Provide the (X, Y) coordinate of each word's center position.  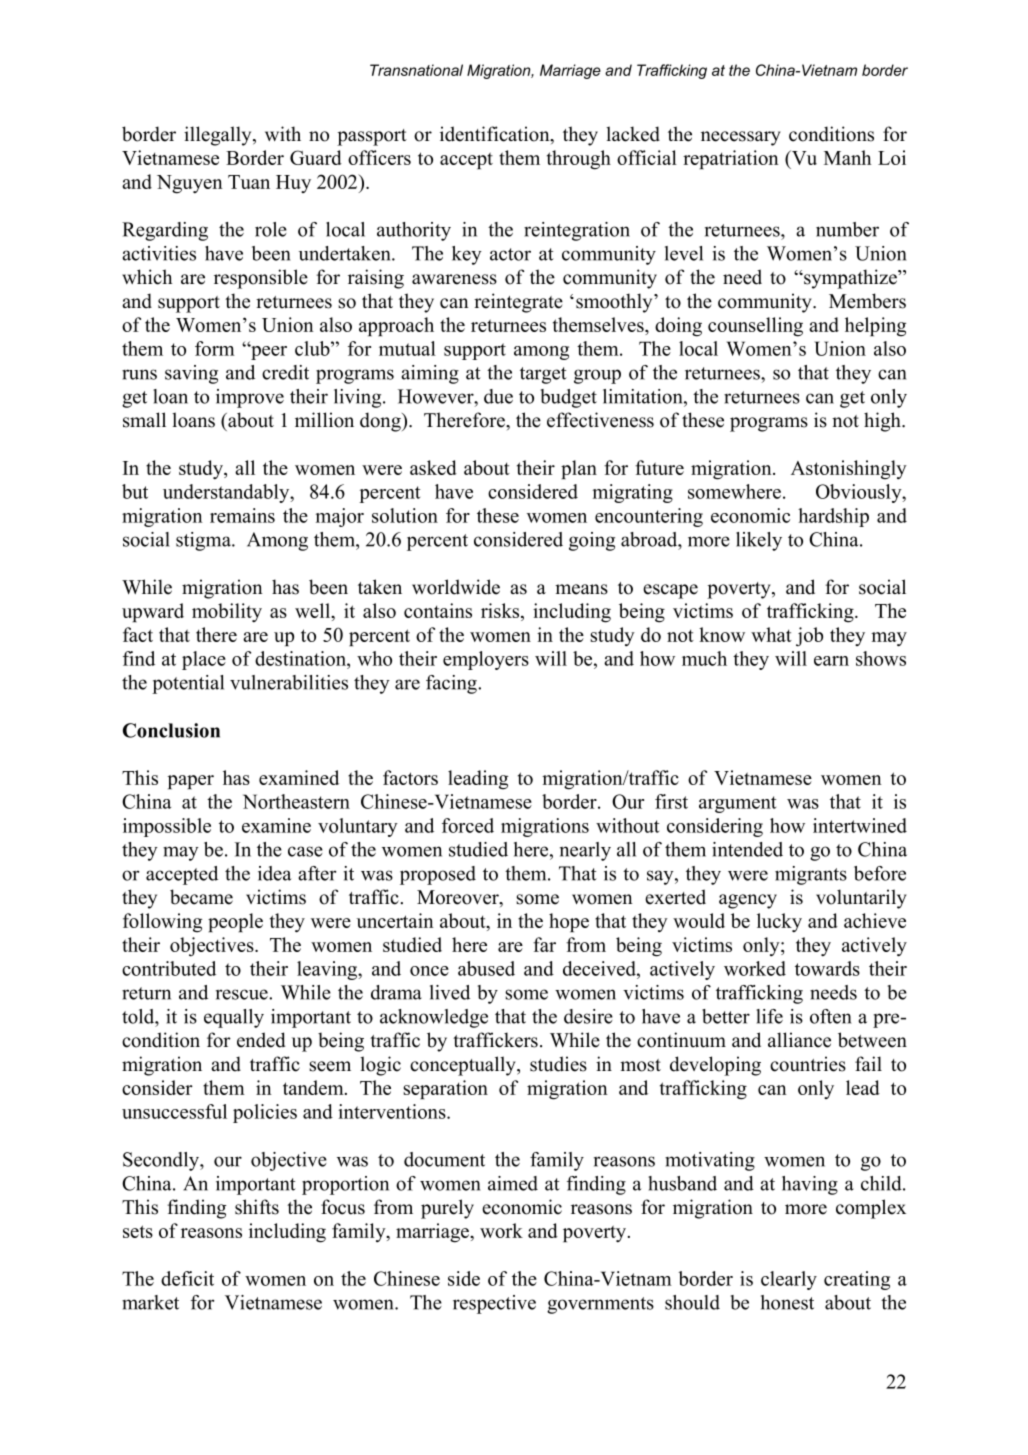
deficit (187, 1278)
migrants (811, 875)
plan (579, 469)
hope (569, 922)
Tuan (249, 182)
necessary (741, 138)
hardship (833, 517)
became (201, 897)
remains (242, 515)
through (579, 160)
